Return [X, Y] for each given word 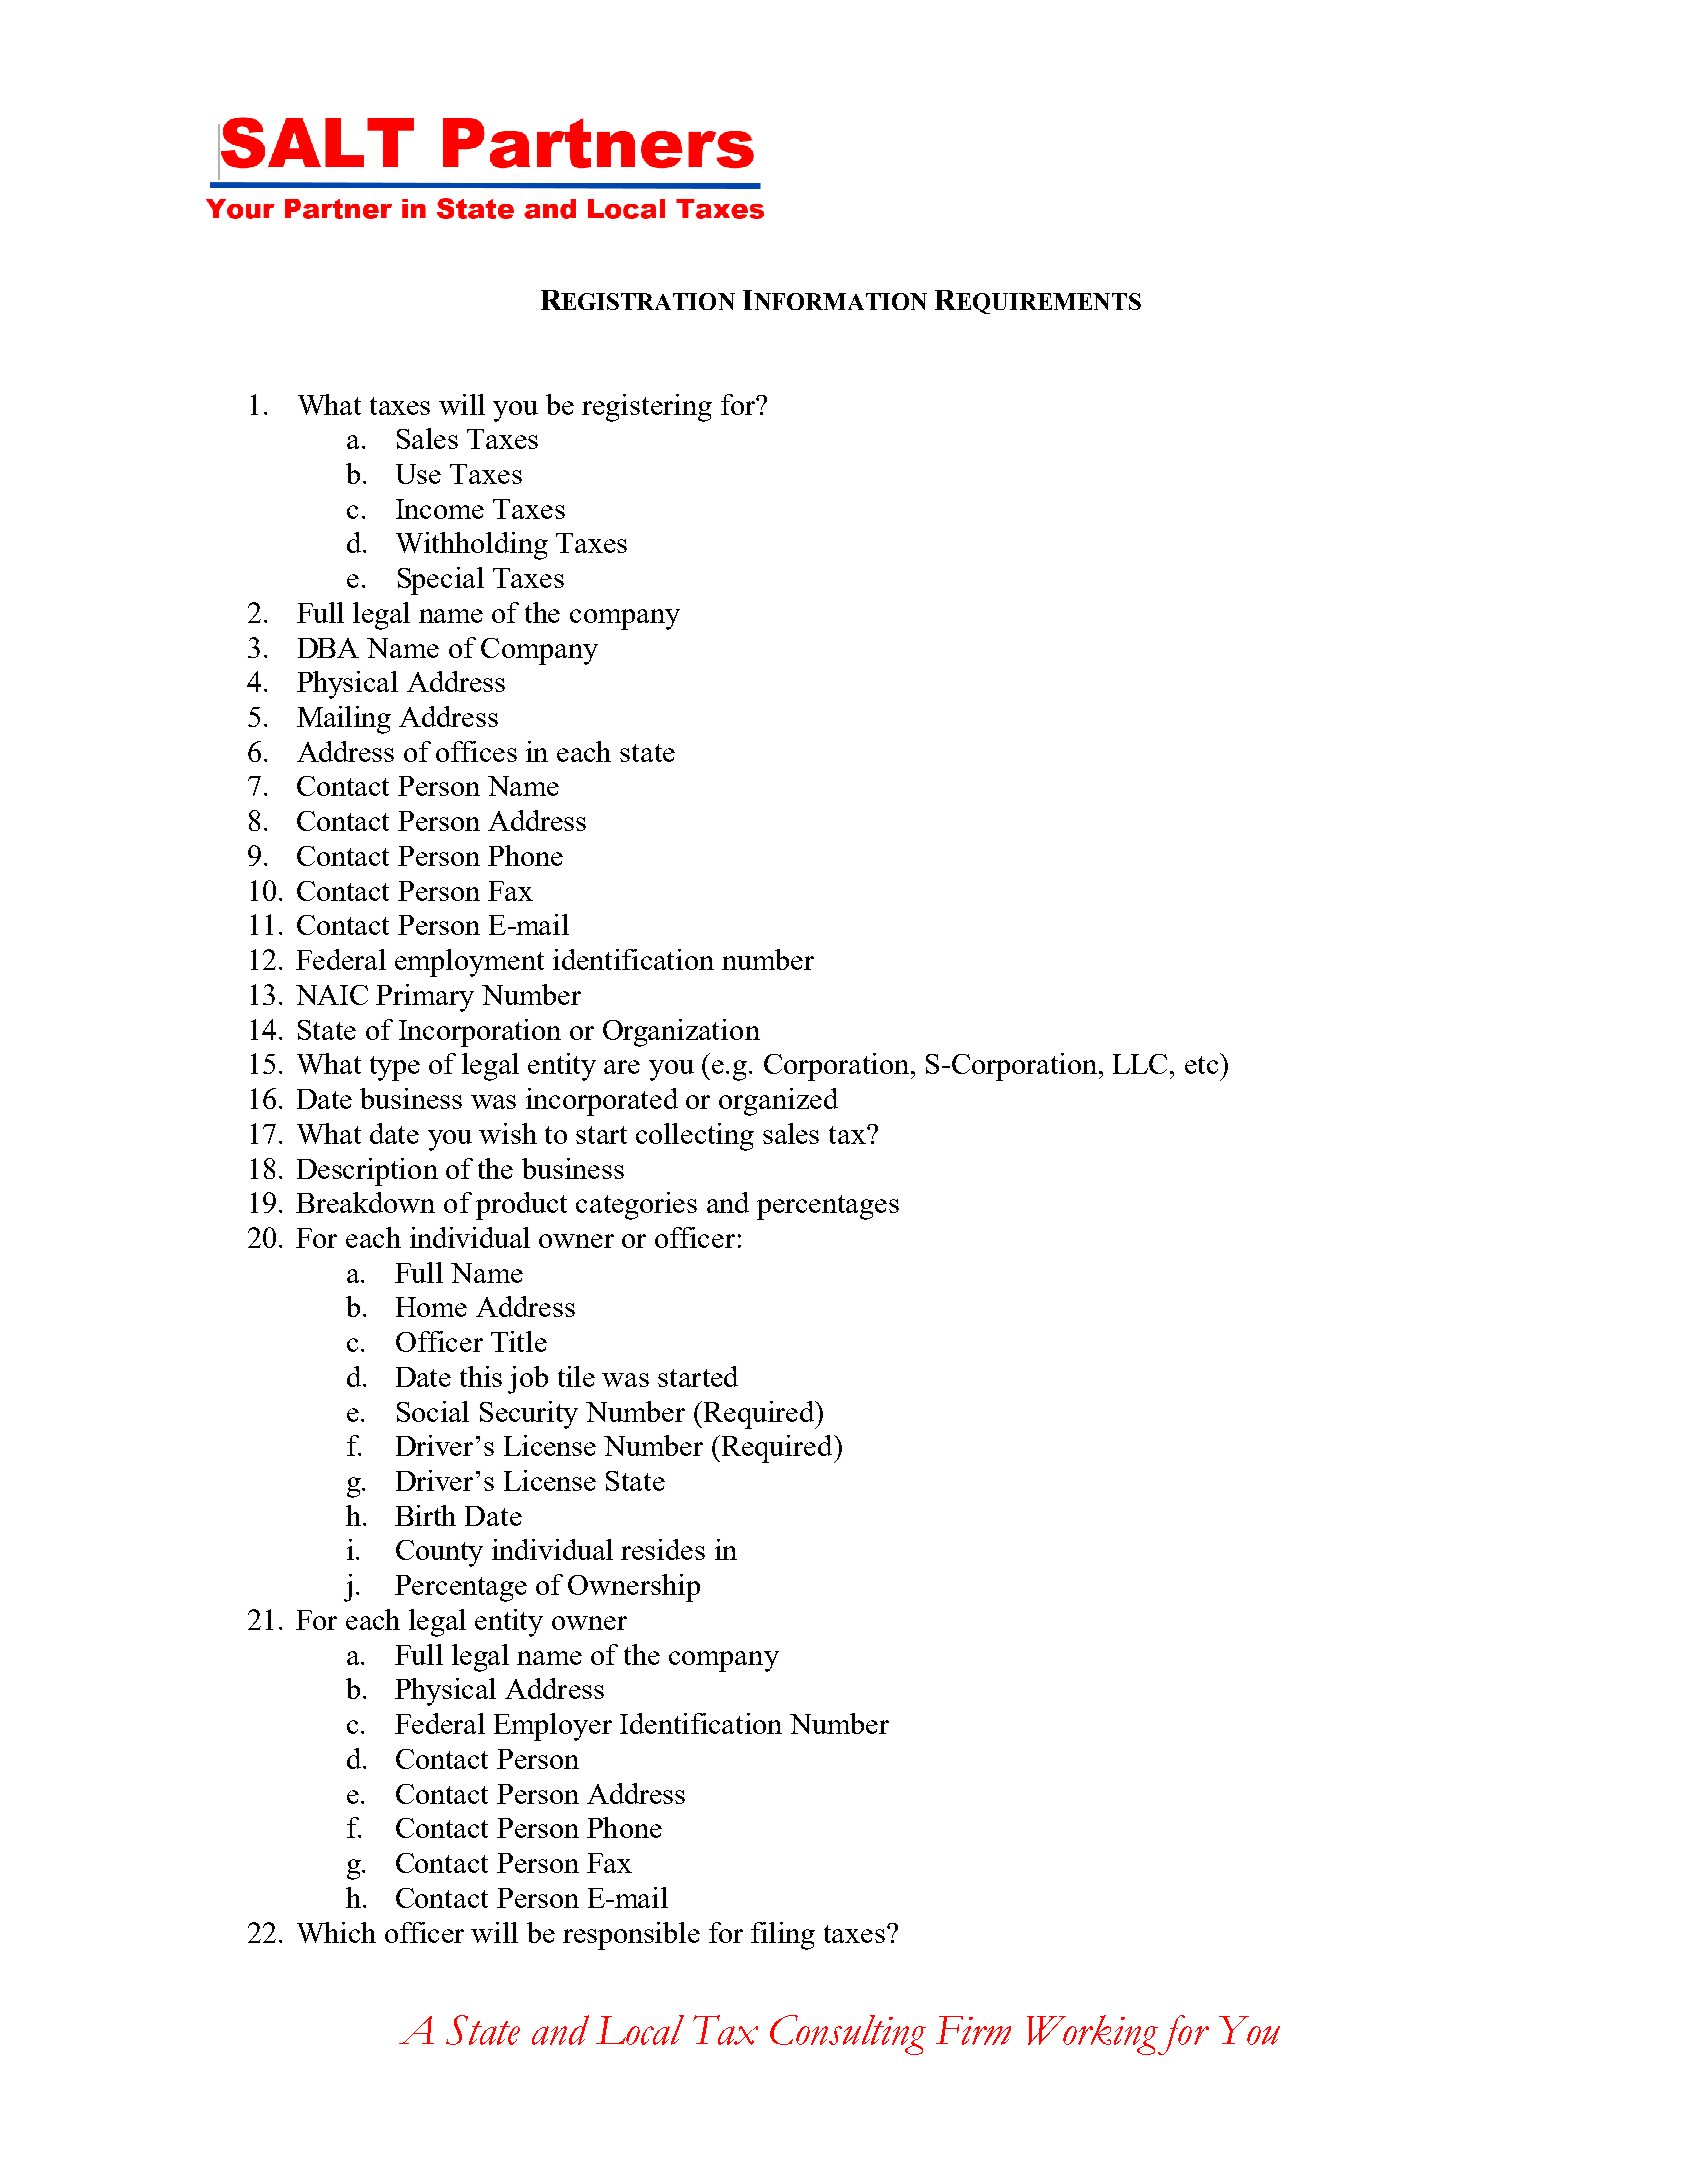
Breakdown [365, 1202]
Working [1093, 2035]
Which [336, 1932]
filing [783, 1936]
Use [418, 474]
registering [647, 408]
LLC [1142, 1064]
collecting [695, 1137]
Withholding [472, 546]
